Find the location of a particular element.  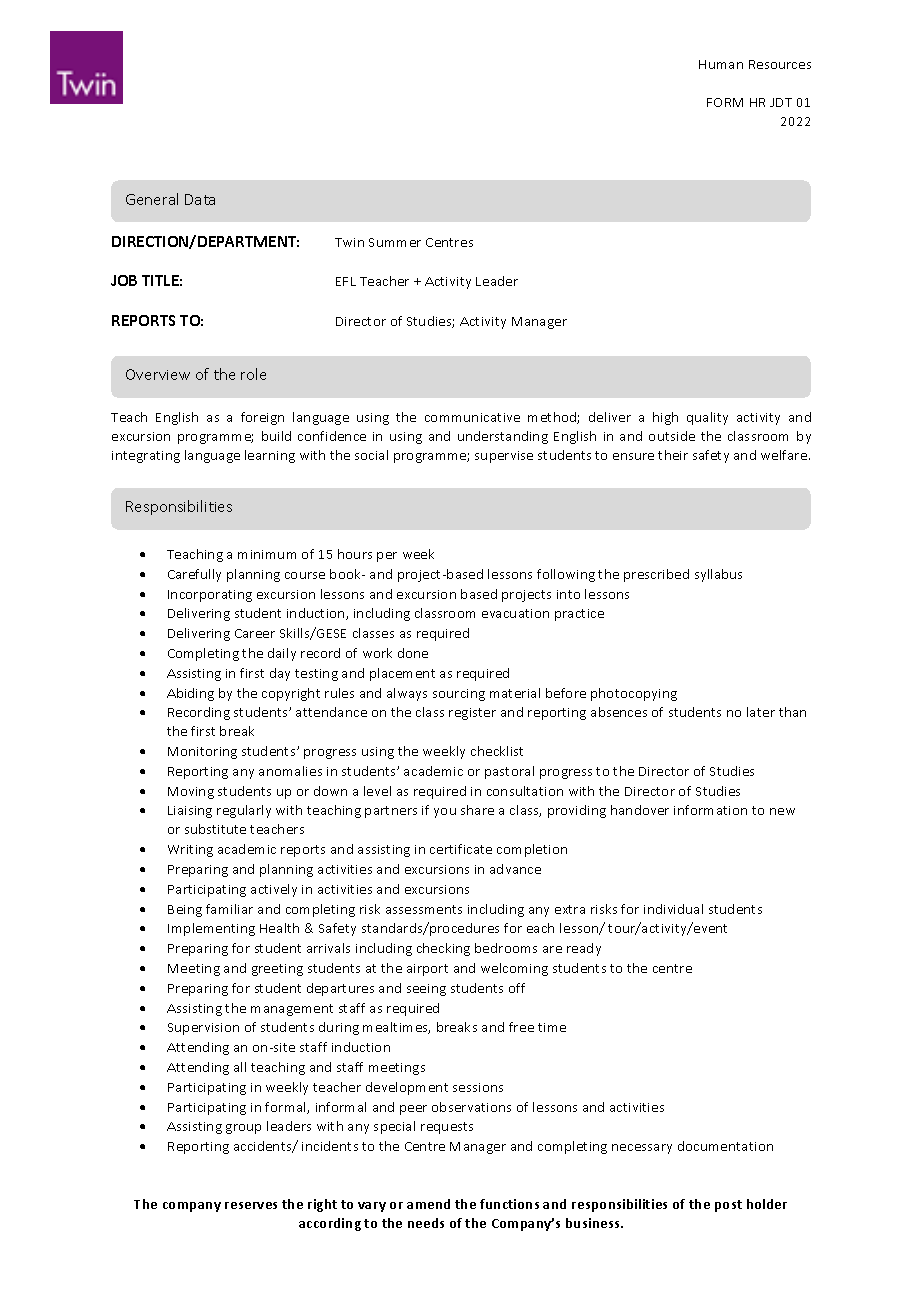

individual is located at coordinates (673, 909).
